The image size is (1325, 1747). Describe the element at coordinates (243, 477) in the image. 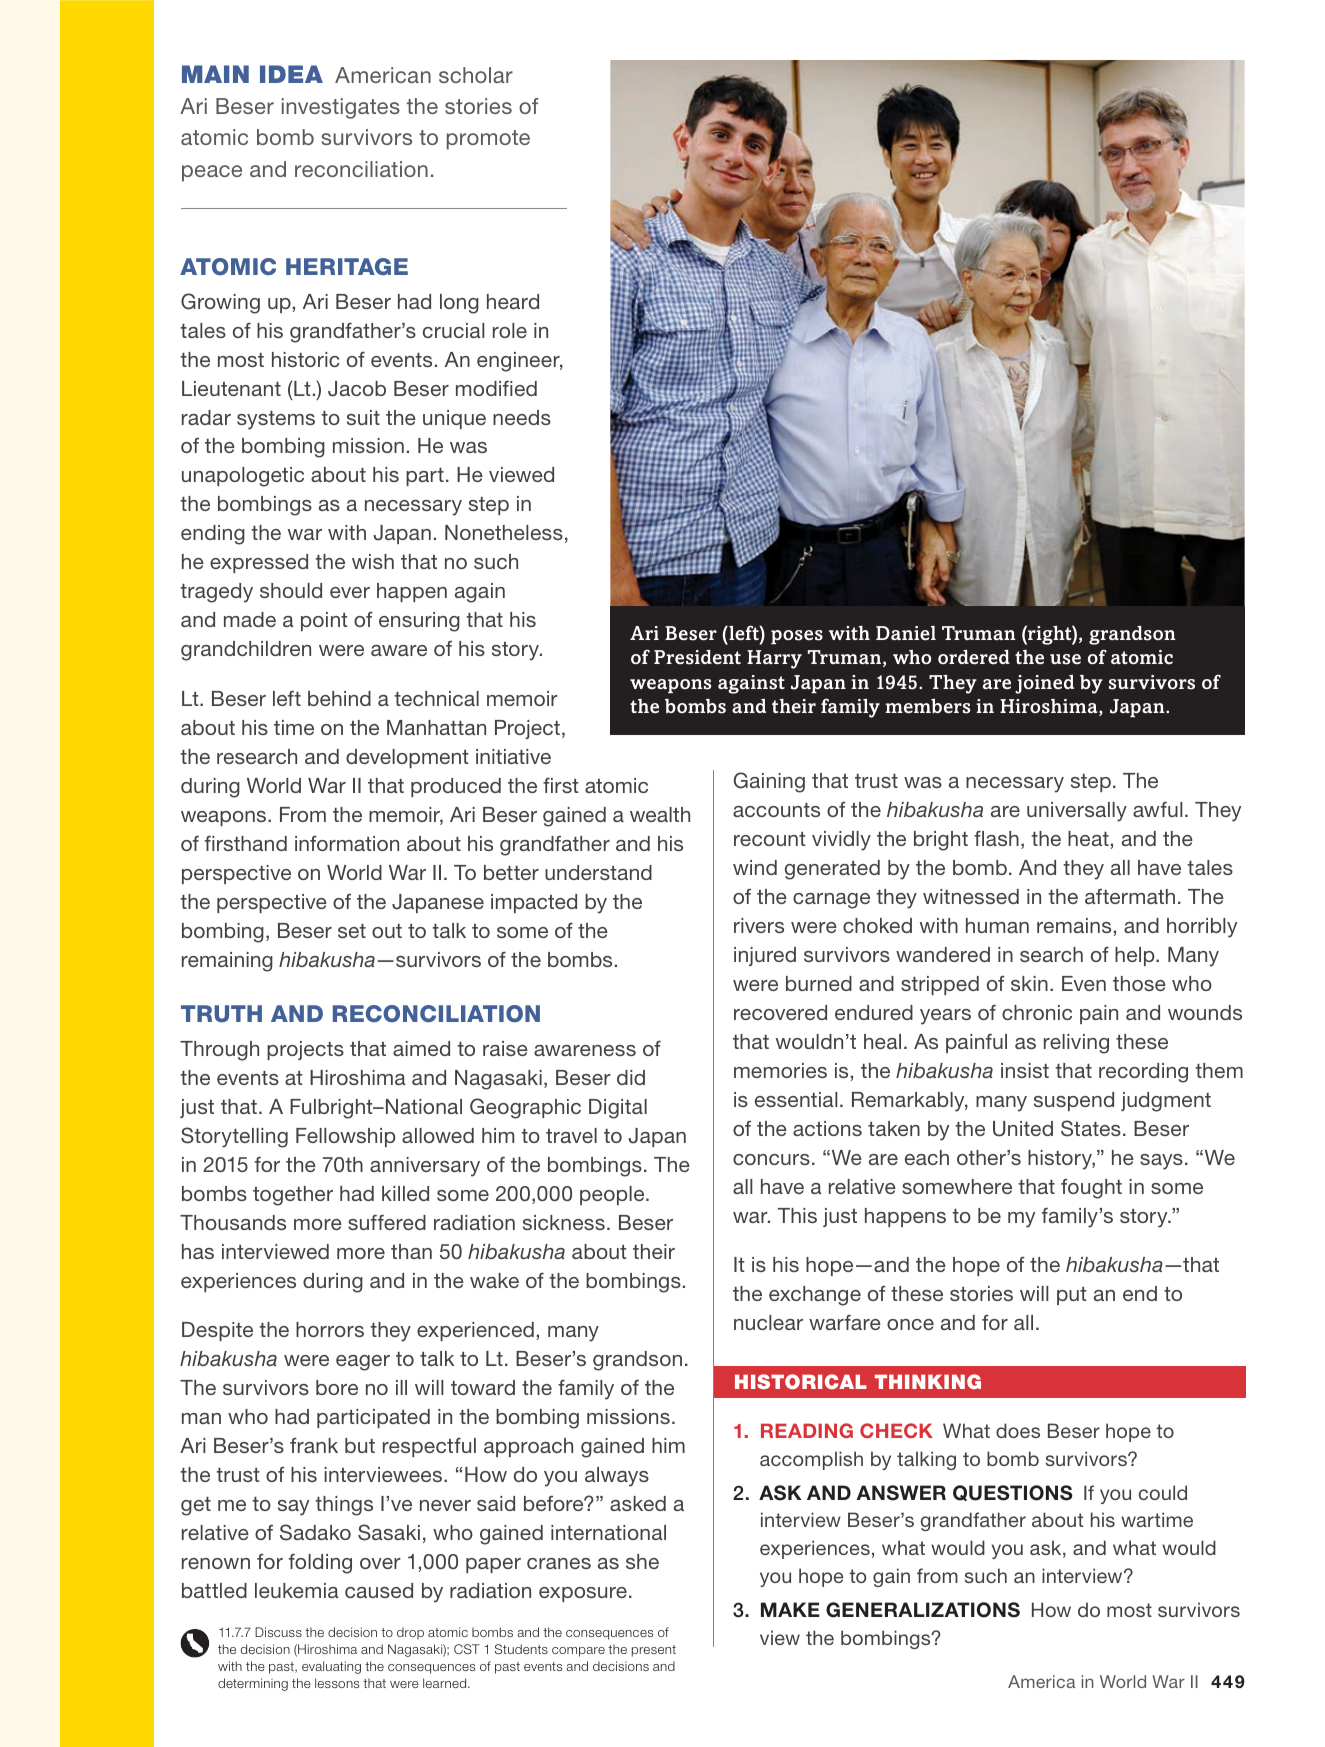

I see `unapologetic` at that location.
